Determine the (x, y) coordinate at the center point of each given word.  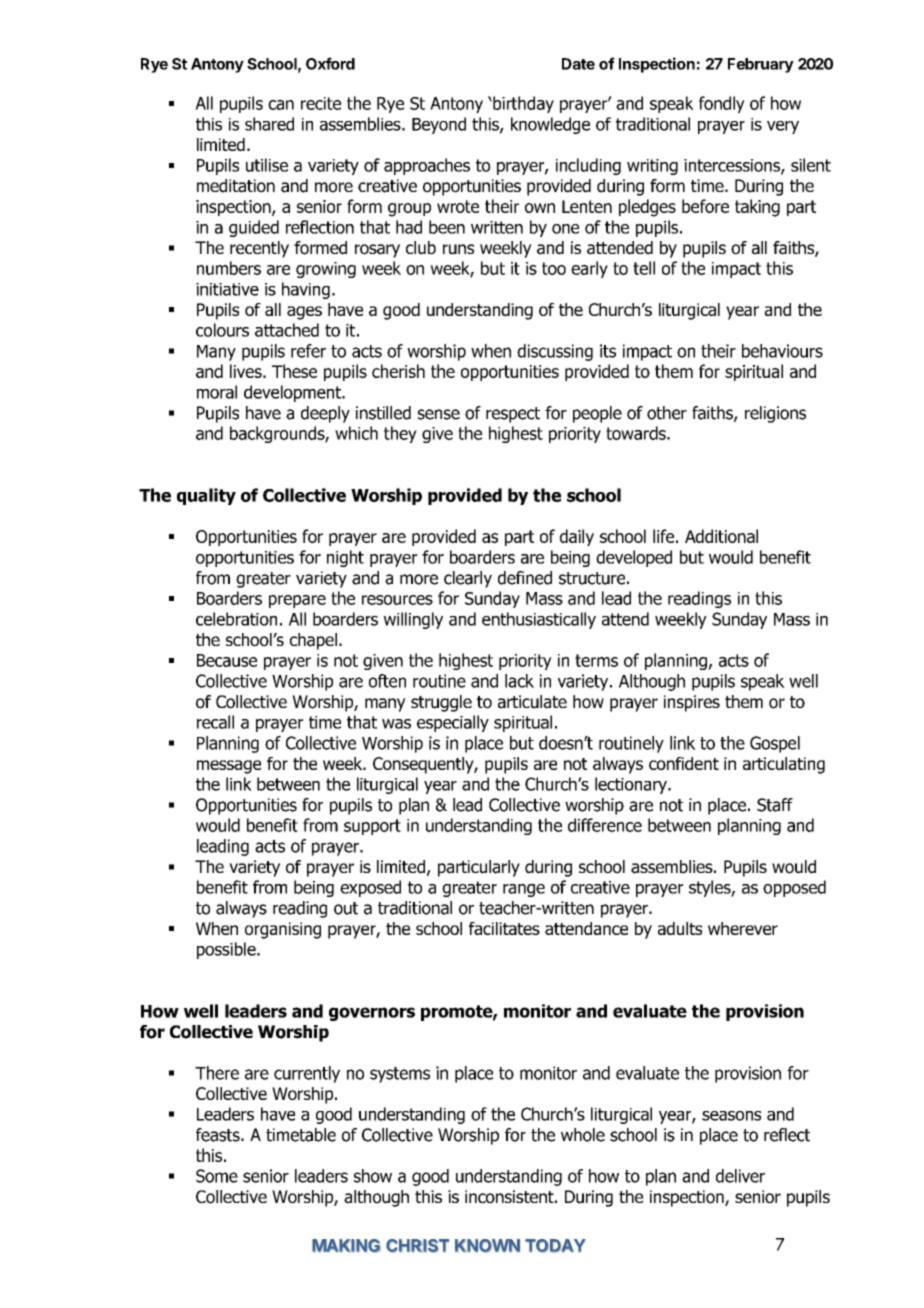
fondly (722, 104)
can (281, 105)
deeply (325, 414)
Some (217, 1176)
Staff (775, 805)
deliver (740, 1176)
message (229, 767)
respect (513, 415)
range (524, 890)
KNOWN (487, 1246)
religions (775, 414)
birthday (522, 104)
